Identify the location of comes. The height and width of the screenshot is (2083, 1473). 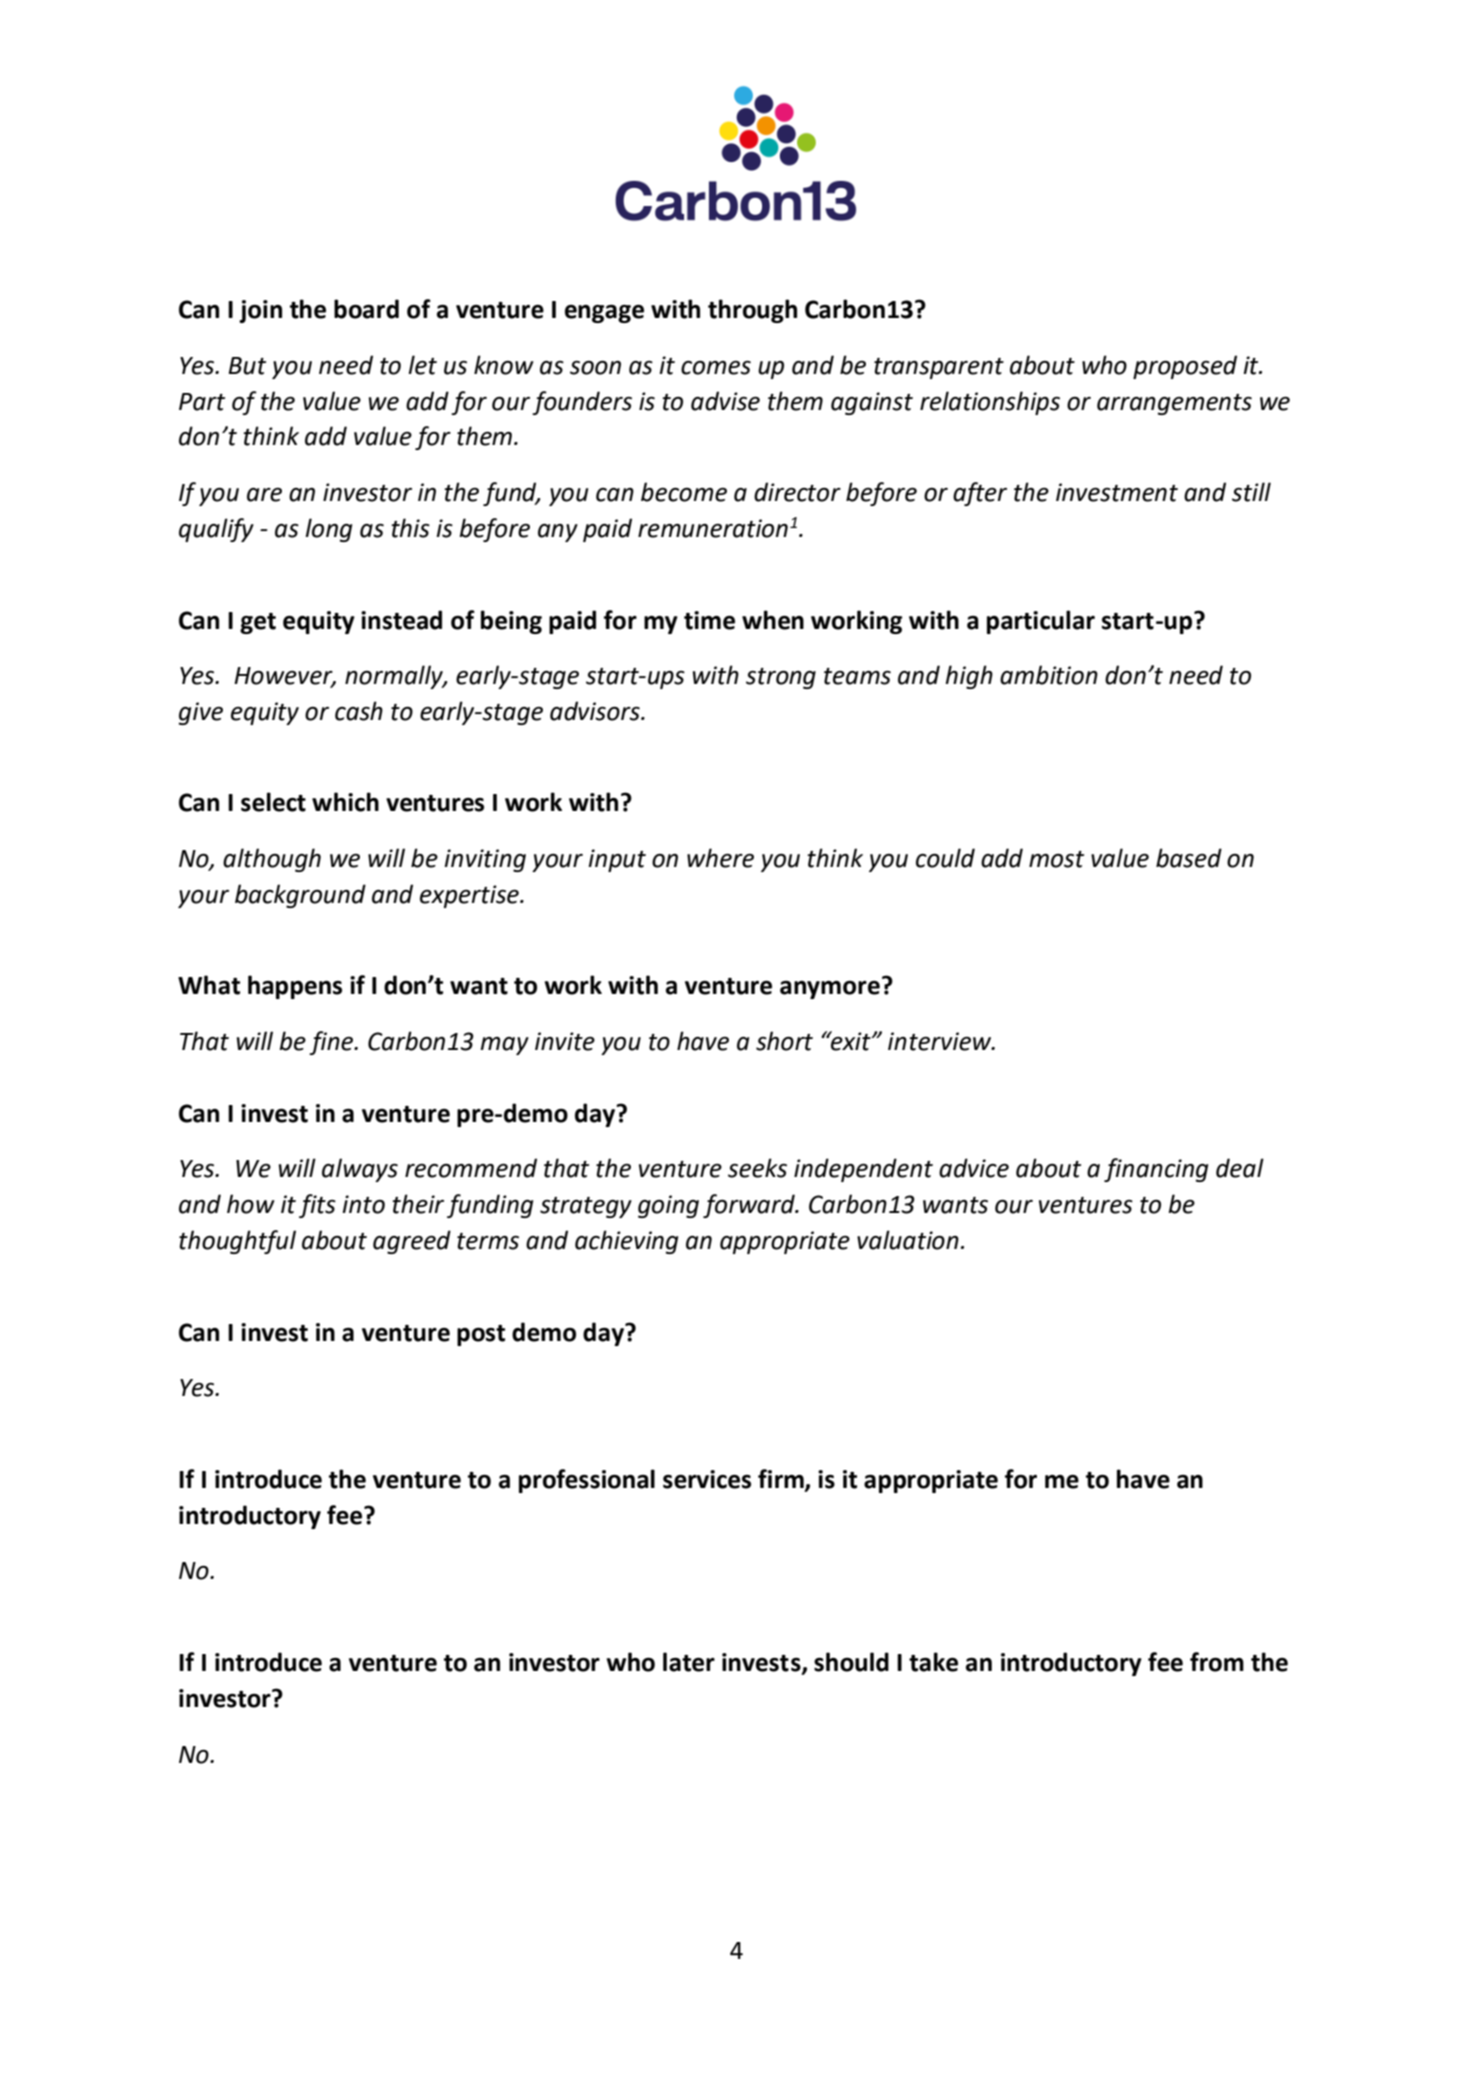
(716, 368).
